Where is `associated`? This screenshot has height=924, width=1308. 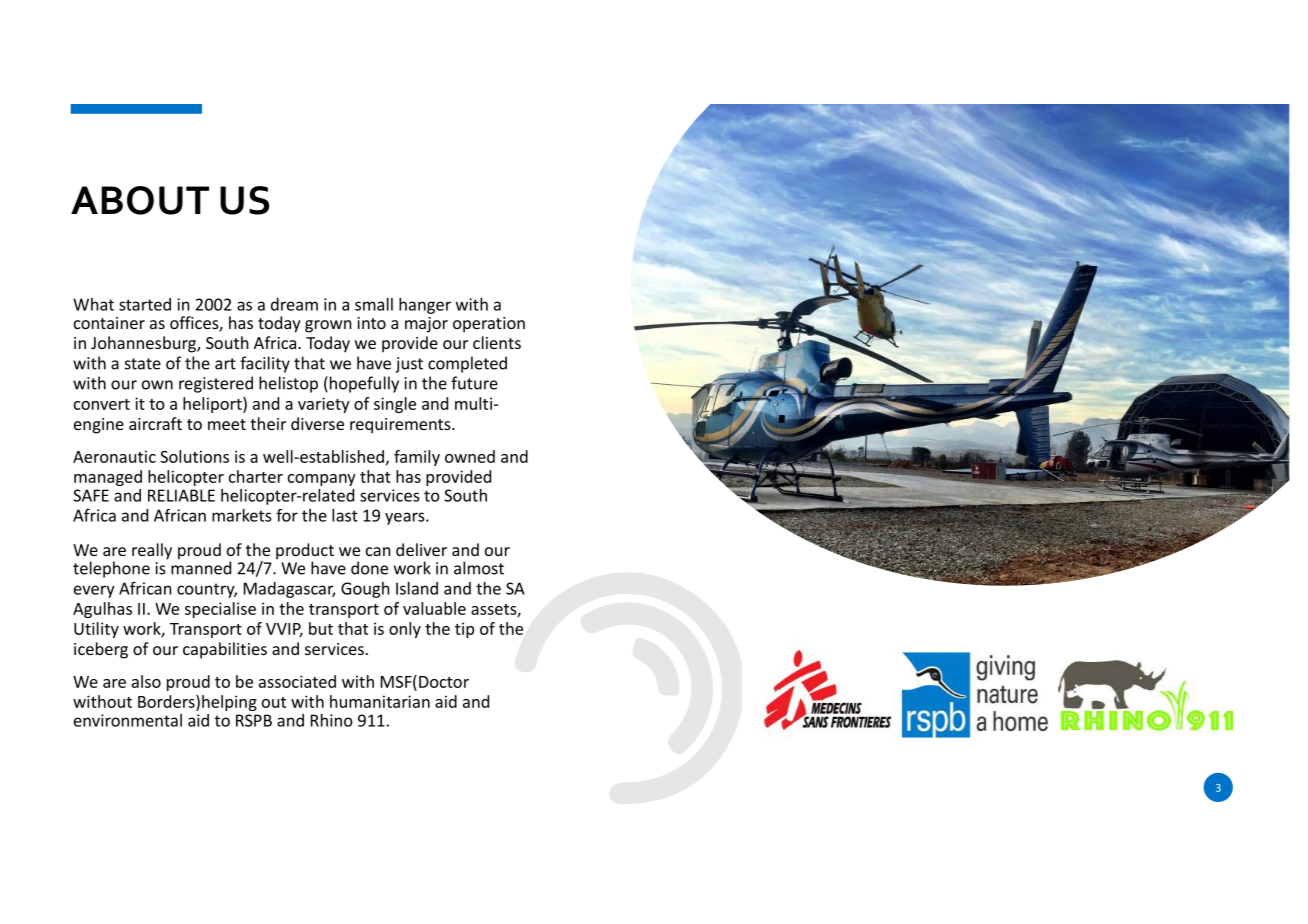
associated is located at coordinates (297, 681).
